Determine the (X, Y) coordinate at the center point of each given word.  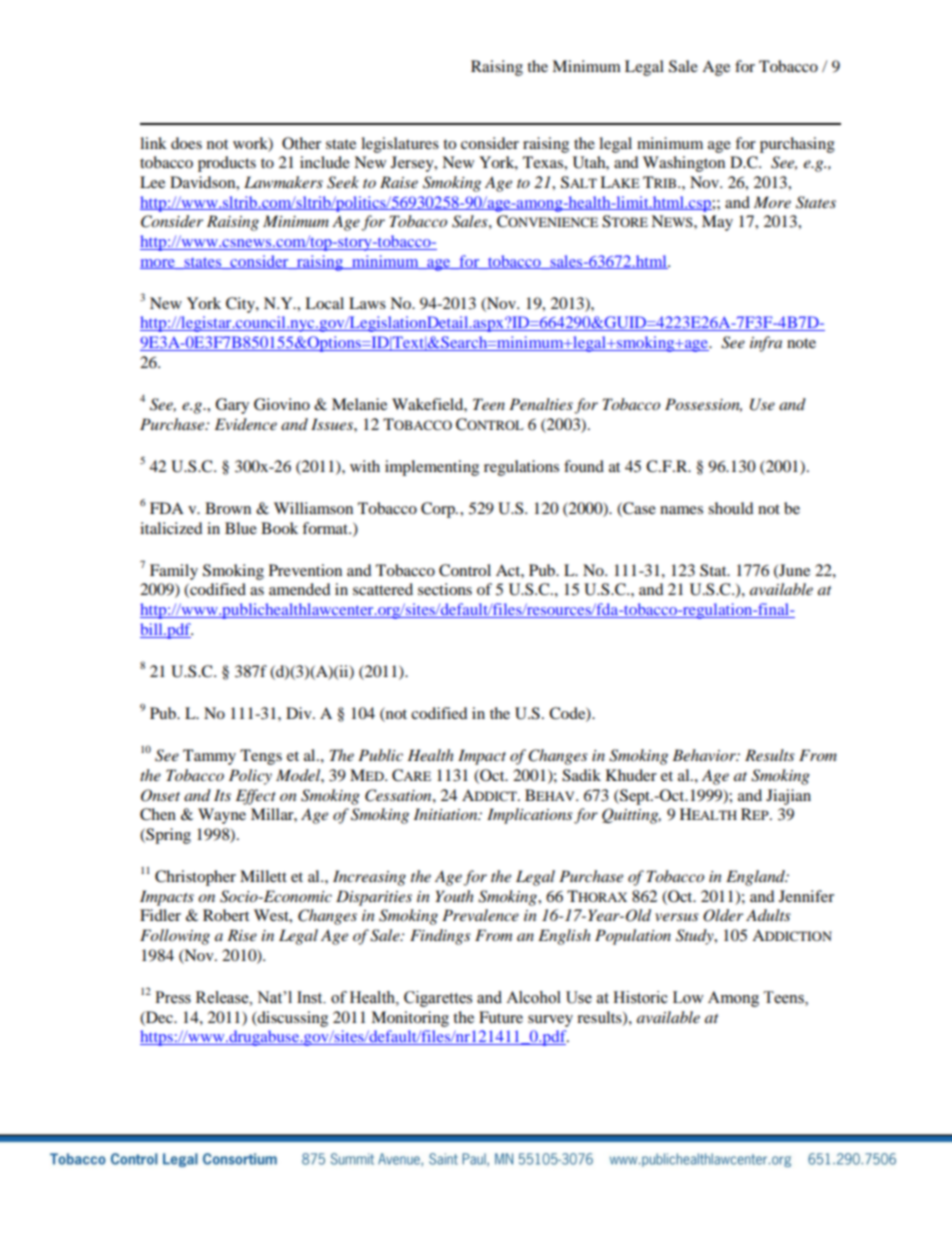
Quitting (631, 816)
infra (766, 344)
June (793, 571)
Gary (232, 406)
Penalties (541, 404)
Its (222, 795)
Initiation (447, 814)
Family (174, 572)
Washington (684, 164)
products (227, 164)
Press (173, 997)
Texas (544, 162)
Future (501, 1017)
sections (445, 589)
